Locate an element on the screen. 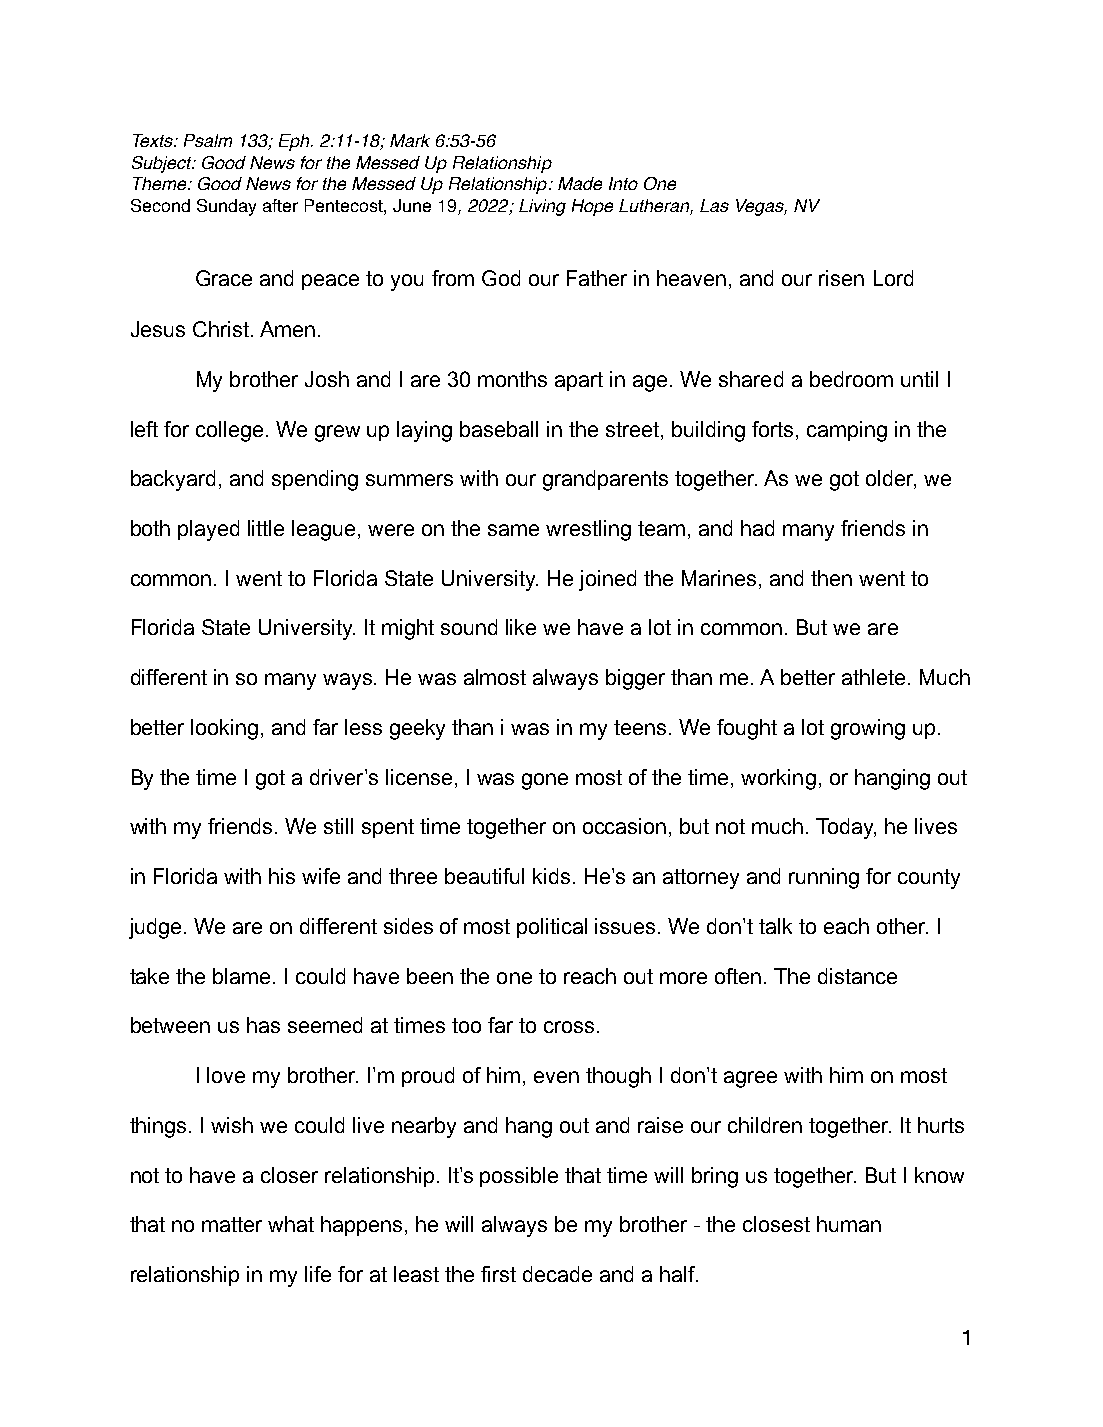 This screenshot has width=1103, height=1427. growing is located at coordinates (868, 729).
